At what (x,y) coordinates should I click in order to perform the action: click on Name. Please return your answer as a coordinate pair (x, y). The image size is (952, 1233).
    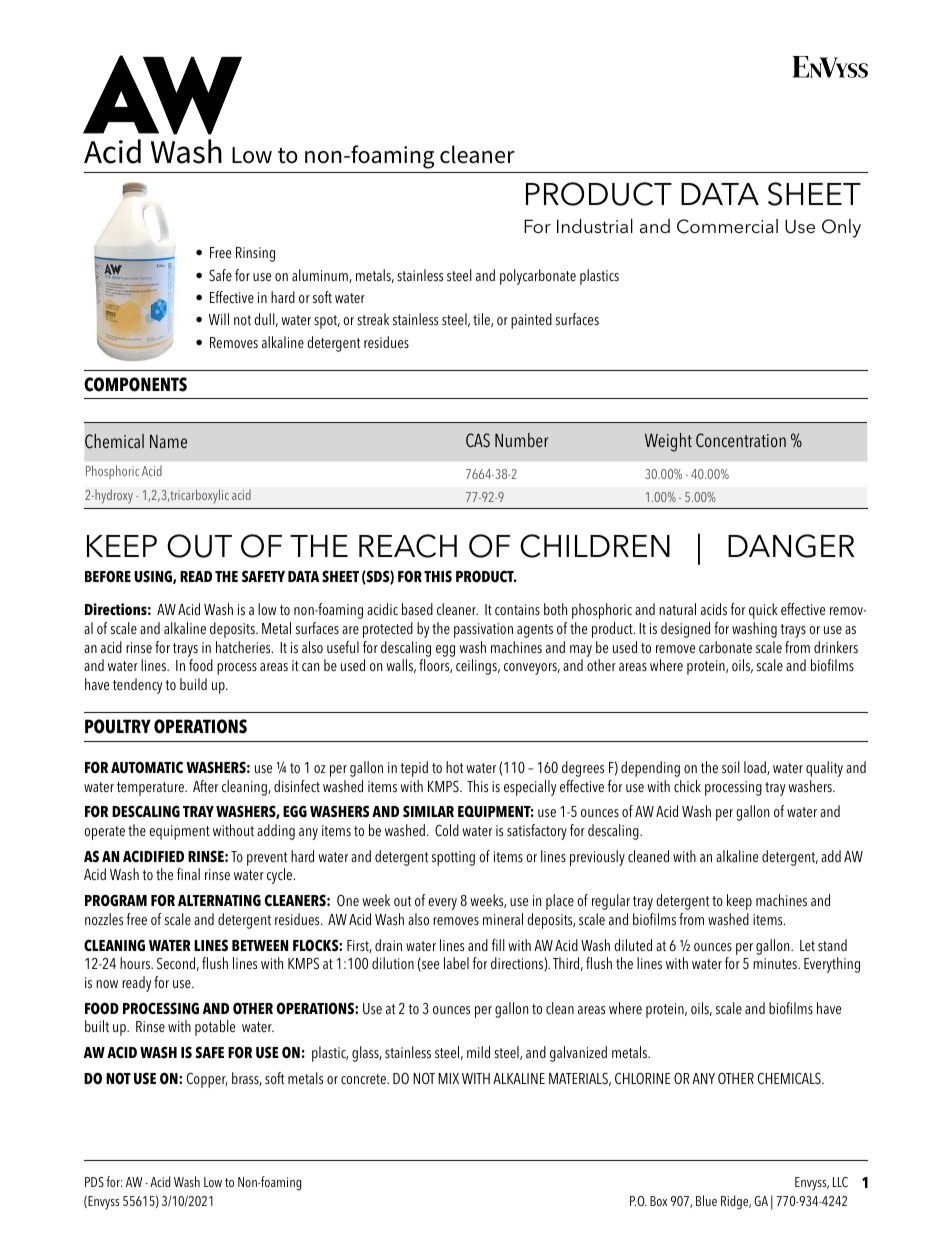
    Looking at the image, I should click on (168, 441).
